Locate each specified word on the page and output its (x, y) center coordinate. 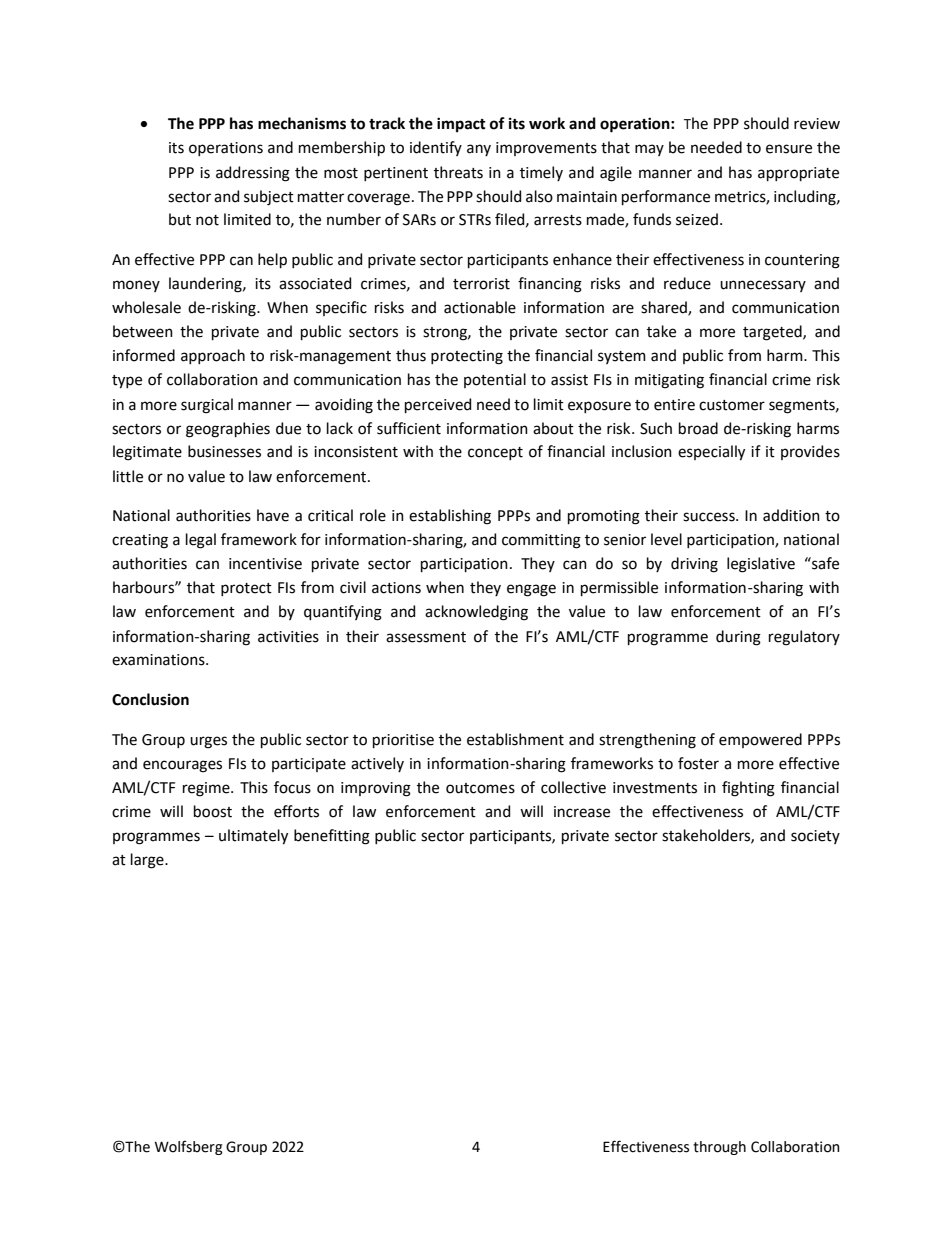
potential (495, 380)
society (815, 837)
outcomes (480, 788)
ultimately (253, 837)
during (738, 638)
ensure (789, 149)
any (479, 150)
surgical (207, 406)
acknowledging (476, 613)
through (719, 1148)
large (148, 861)
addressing (253, 174)
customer (732, 405)
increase (582, 812)
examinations (159, 660)
